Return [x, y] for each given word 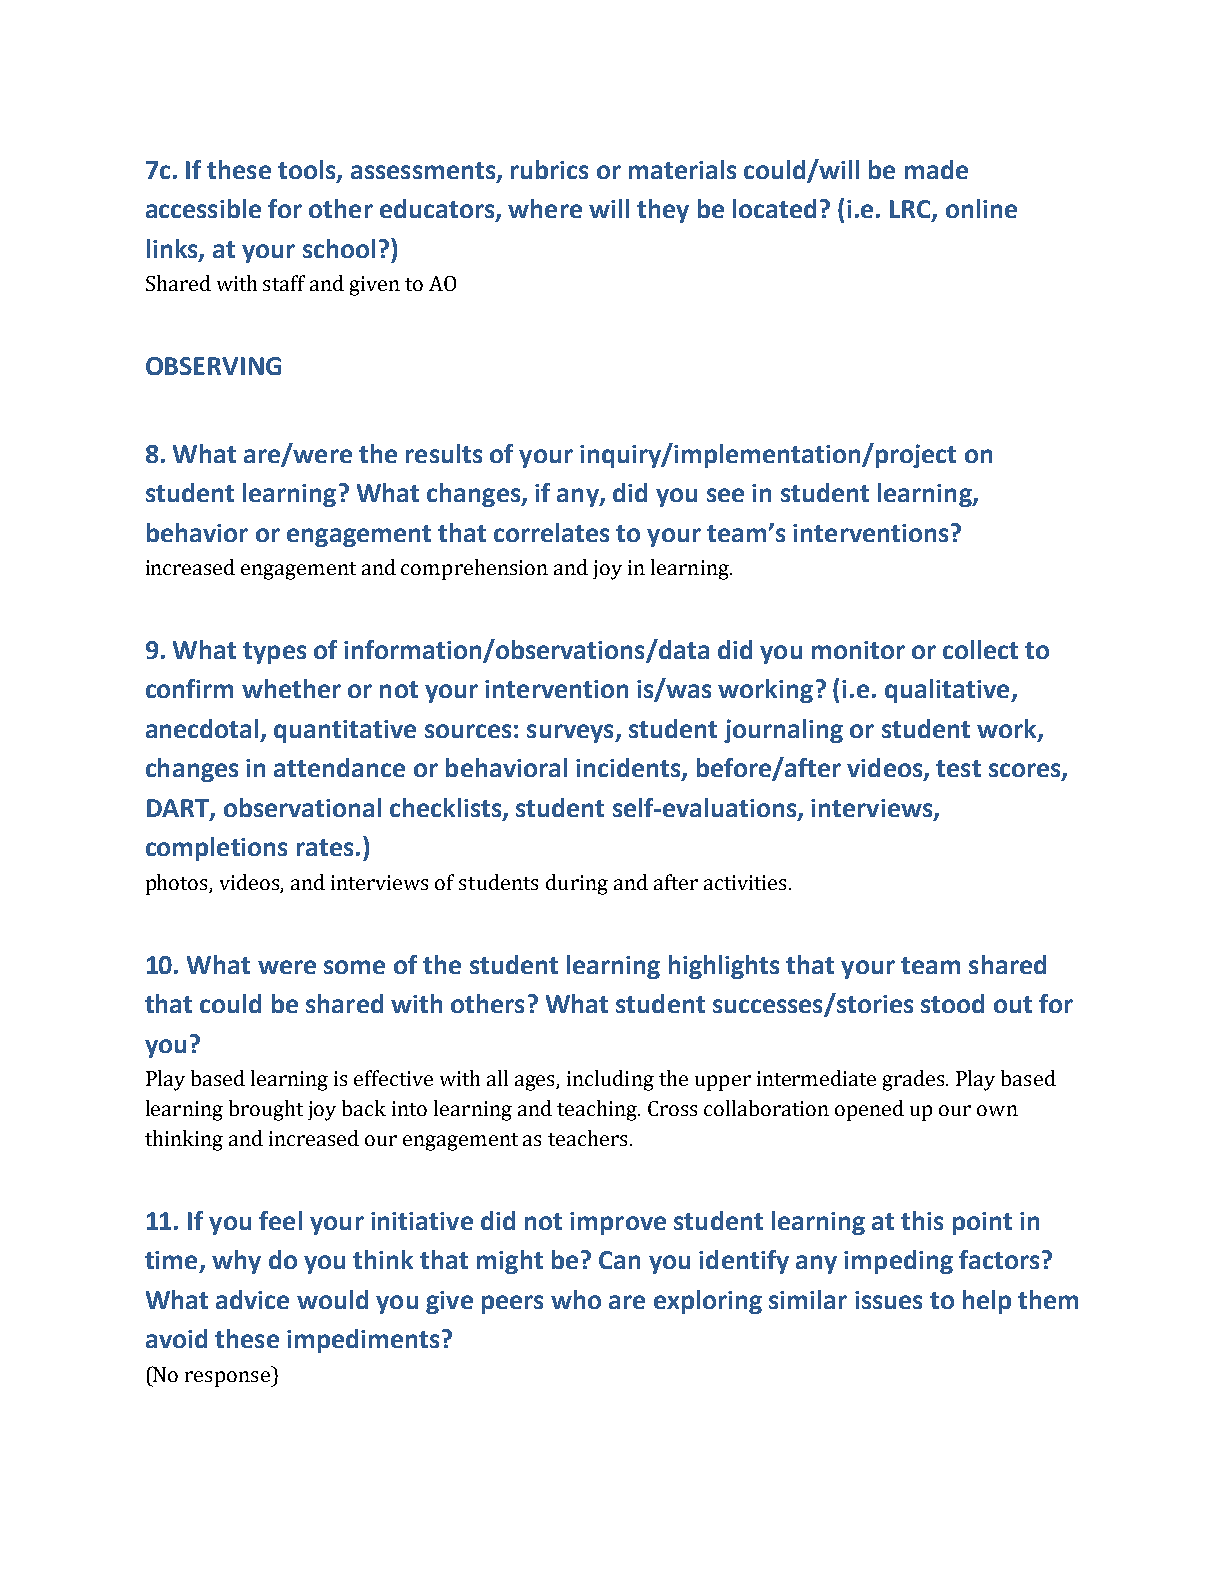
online [981, 208]
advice [252, 1299]
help [987, 1302]
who [576, 1299]
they [663, 211]
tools [308, 171]
